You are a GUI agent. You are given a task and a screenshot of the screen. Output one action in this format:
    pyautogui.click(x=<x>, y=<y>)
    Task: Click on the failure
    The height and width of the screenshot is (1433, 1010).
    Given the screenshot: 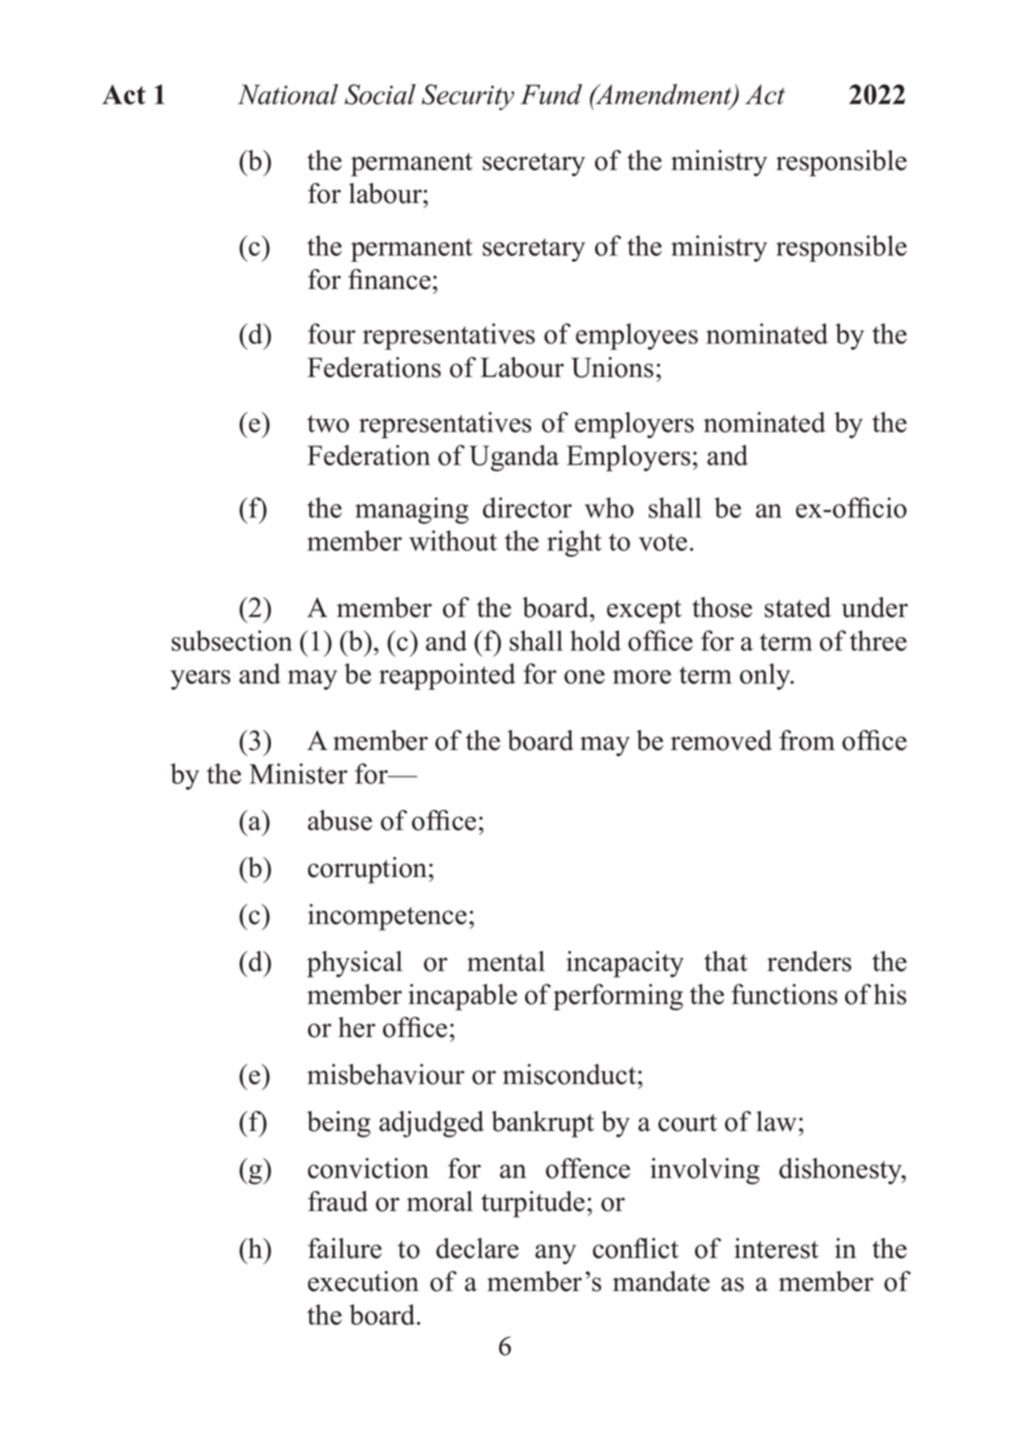 What is the action you would take?
    pyautogui.click(x=345, y=1248)
